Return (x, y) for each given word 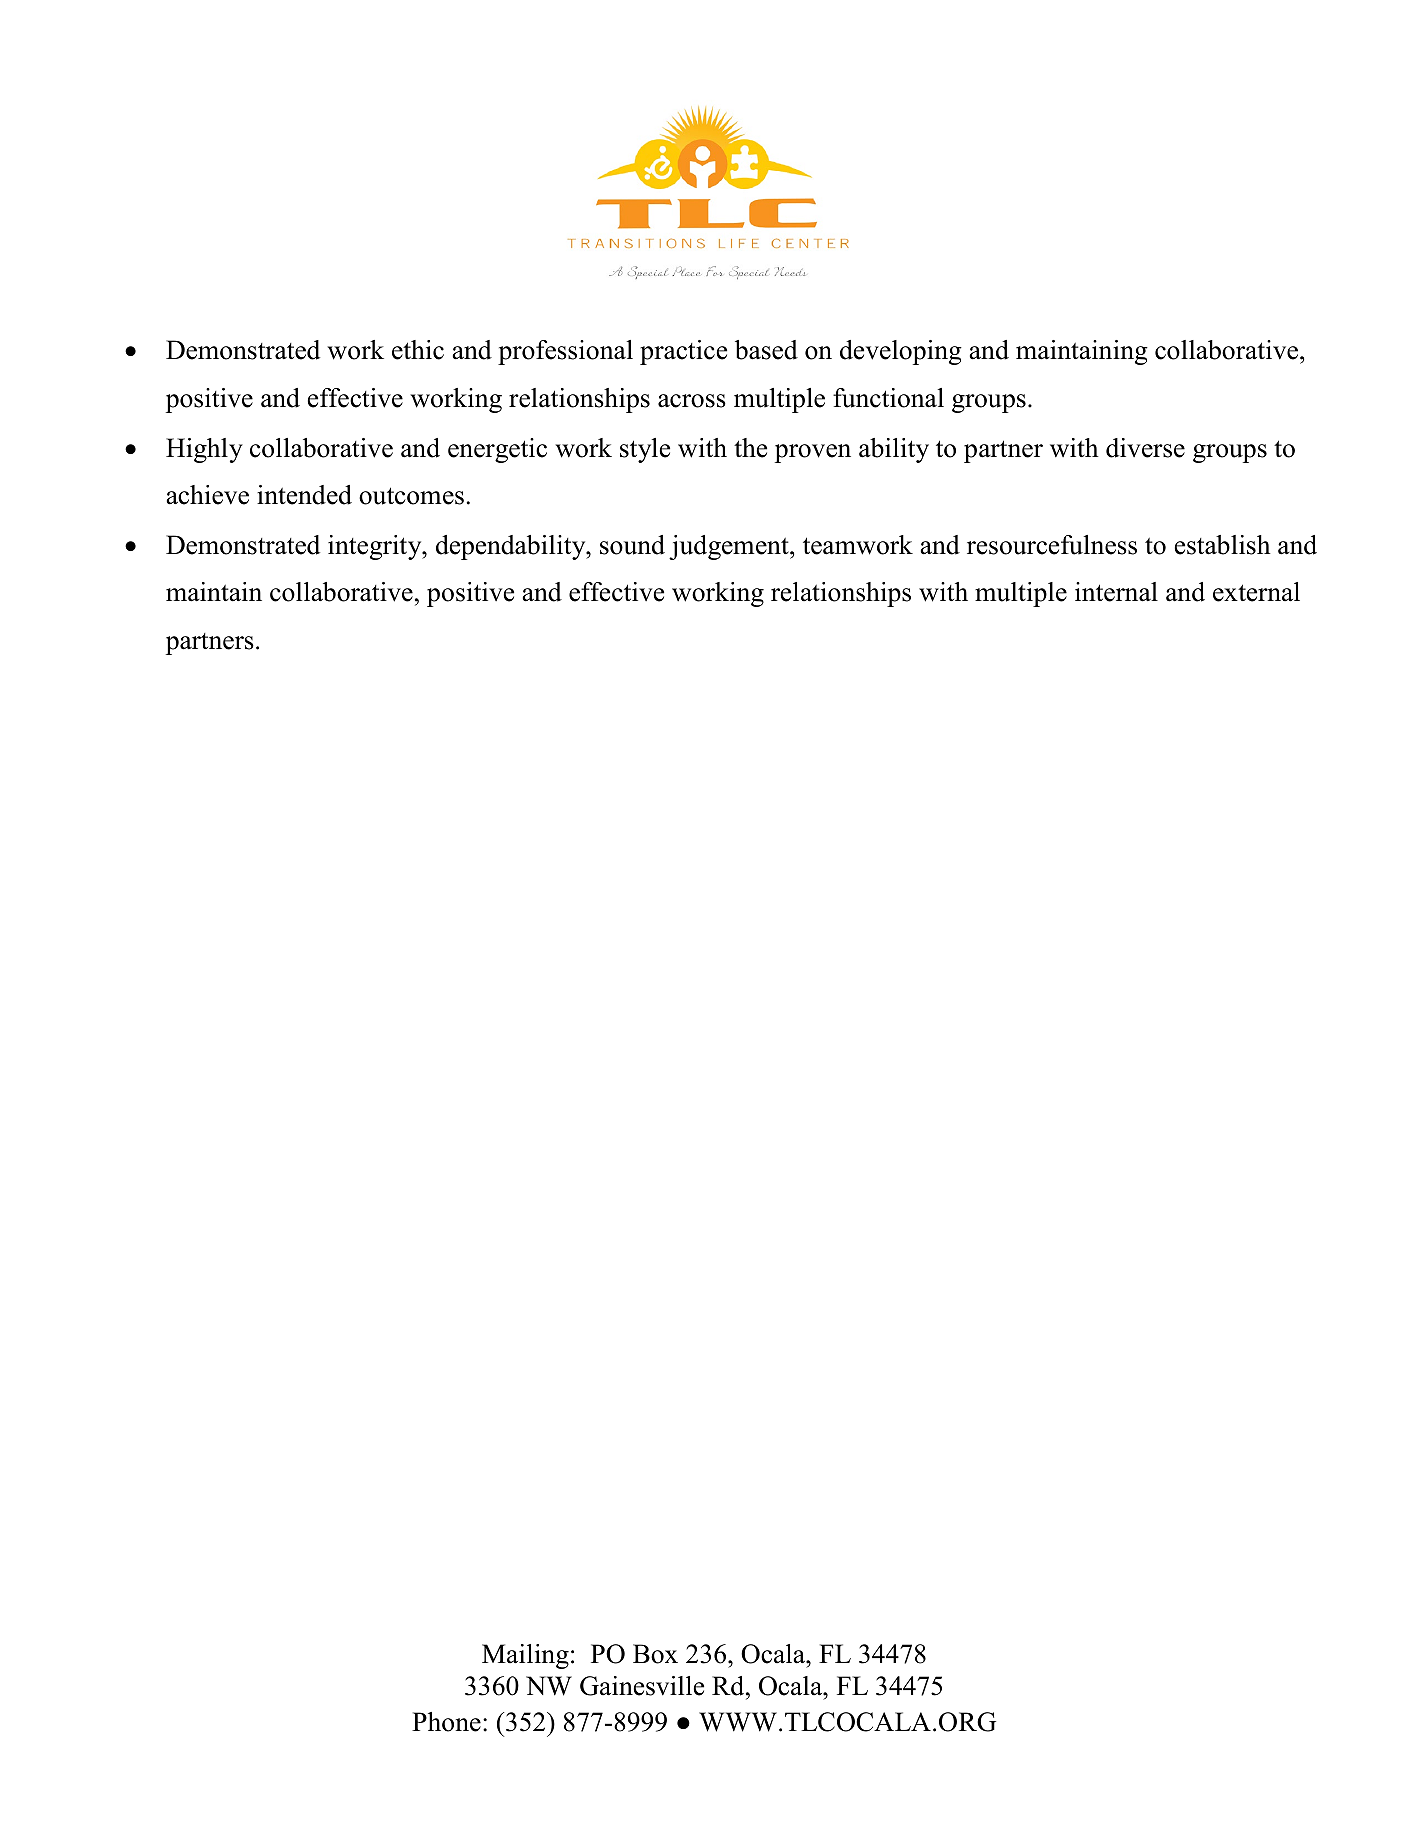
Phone (446, 1722)
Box (655, 1654)
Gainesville (642, 1686)
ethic (418, 350)
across (692, 401)
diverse (1145, 448)
